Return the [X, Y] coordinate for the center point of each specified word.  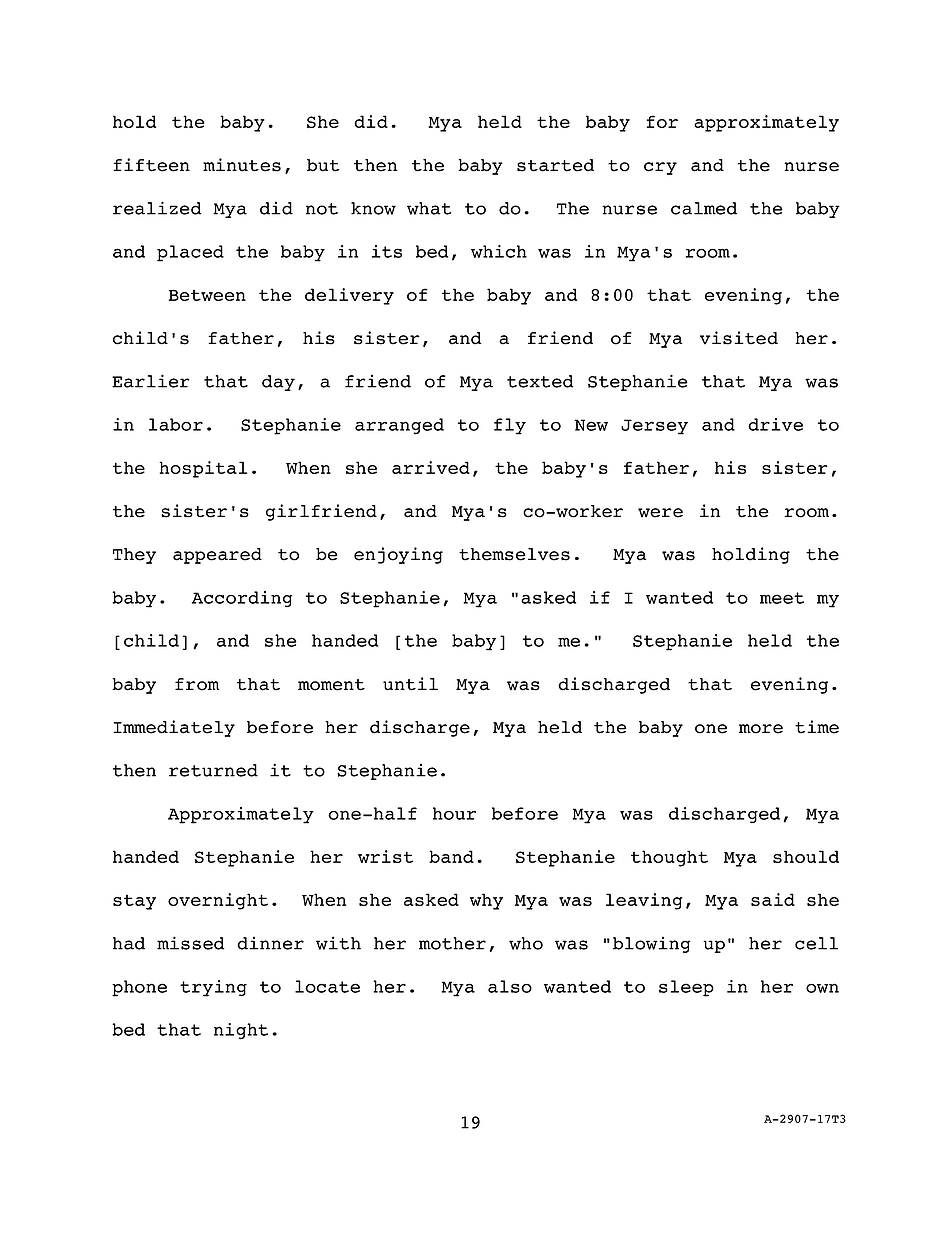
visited [739, 338]
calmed [704, 208]
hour [454, 813]
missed [191, 943]
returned [213, 770]
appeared [217, 556]
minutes [242, 165]
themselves [514, 554]
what [429, 208]
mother [452, 943]
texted [540, 381]
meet [782, 598]
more [761, 729]
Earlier [151, 381]
